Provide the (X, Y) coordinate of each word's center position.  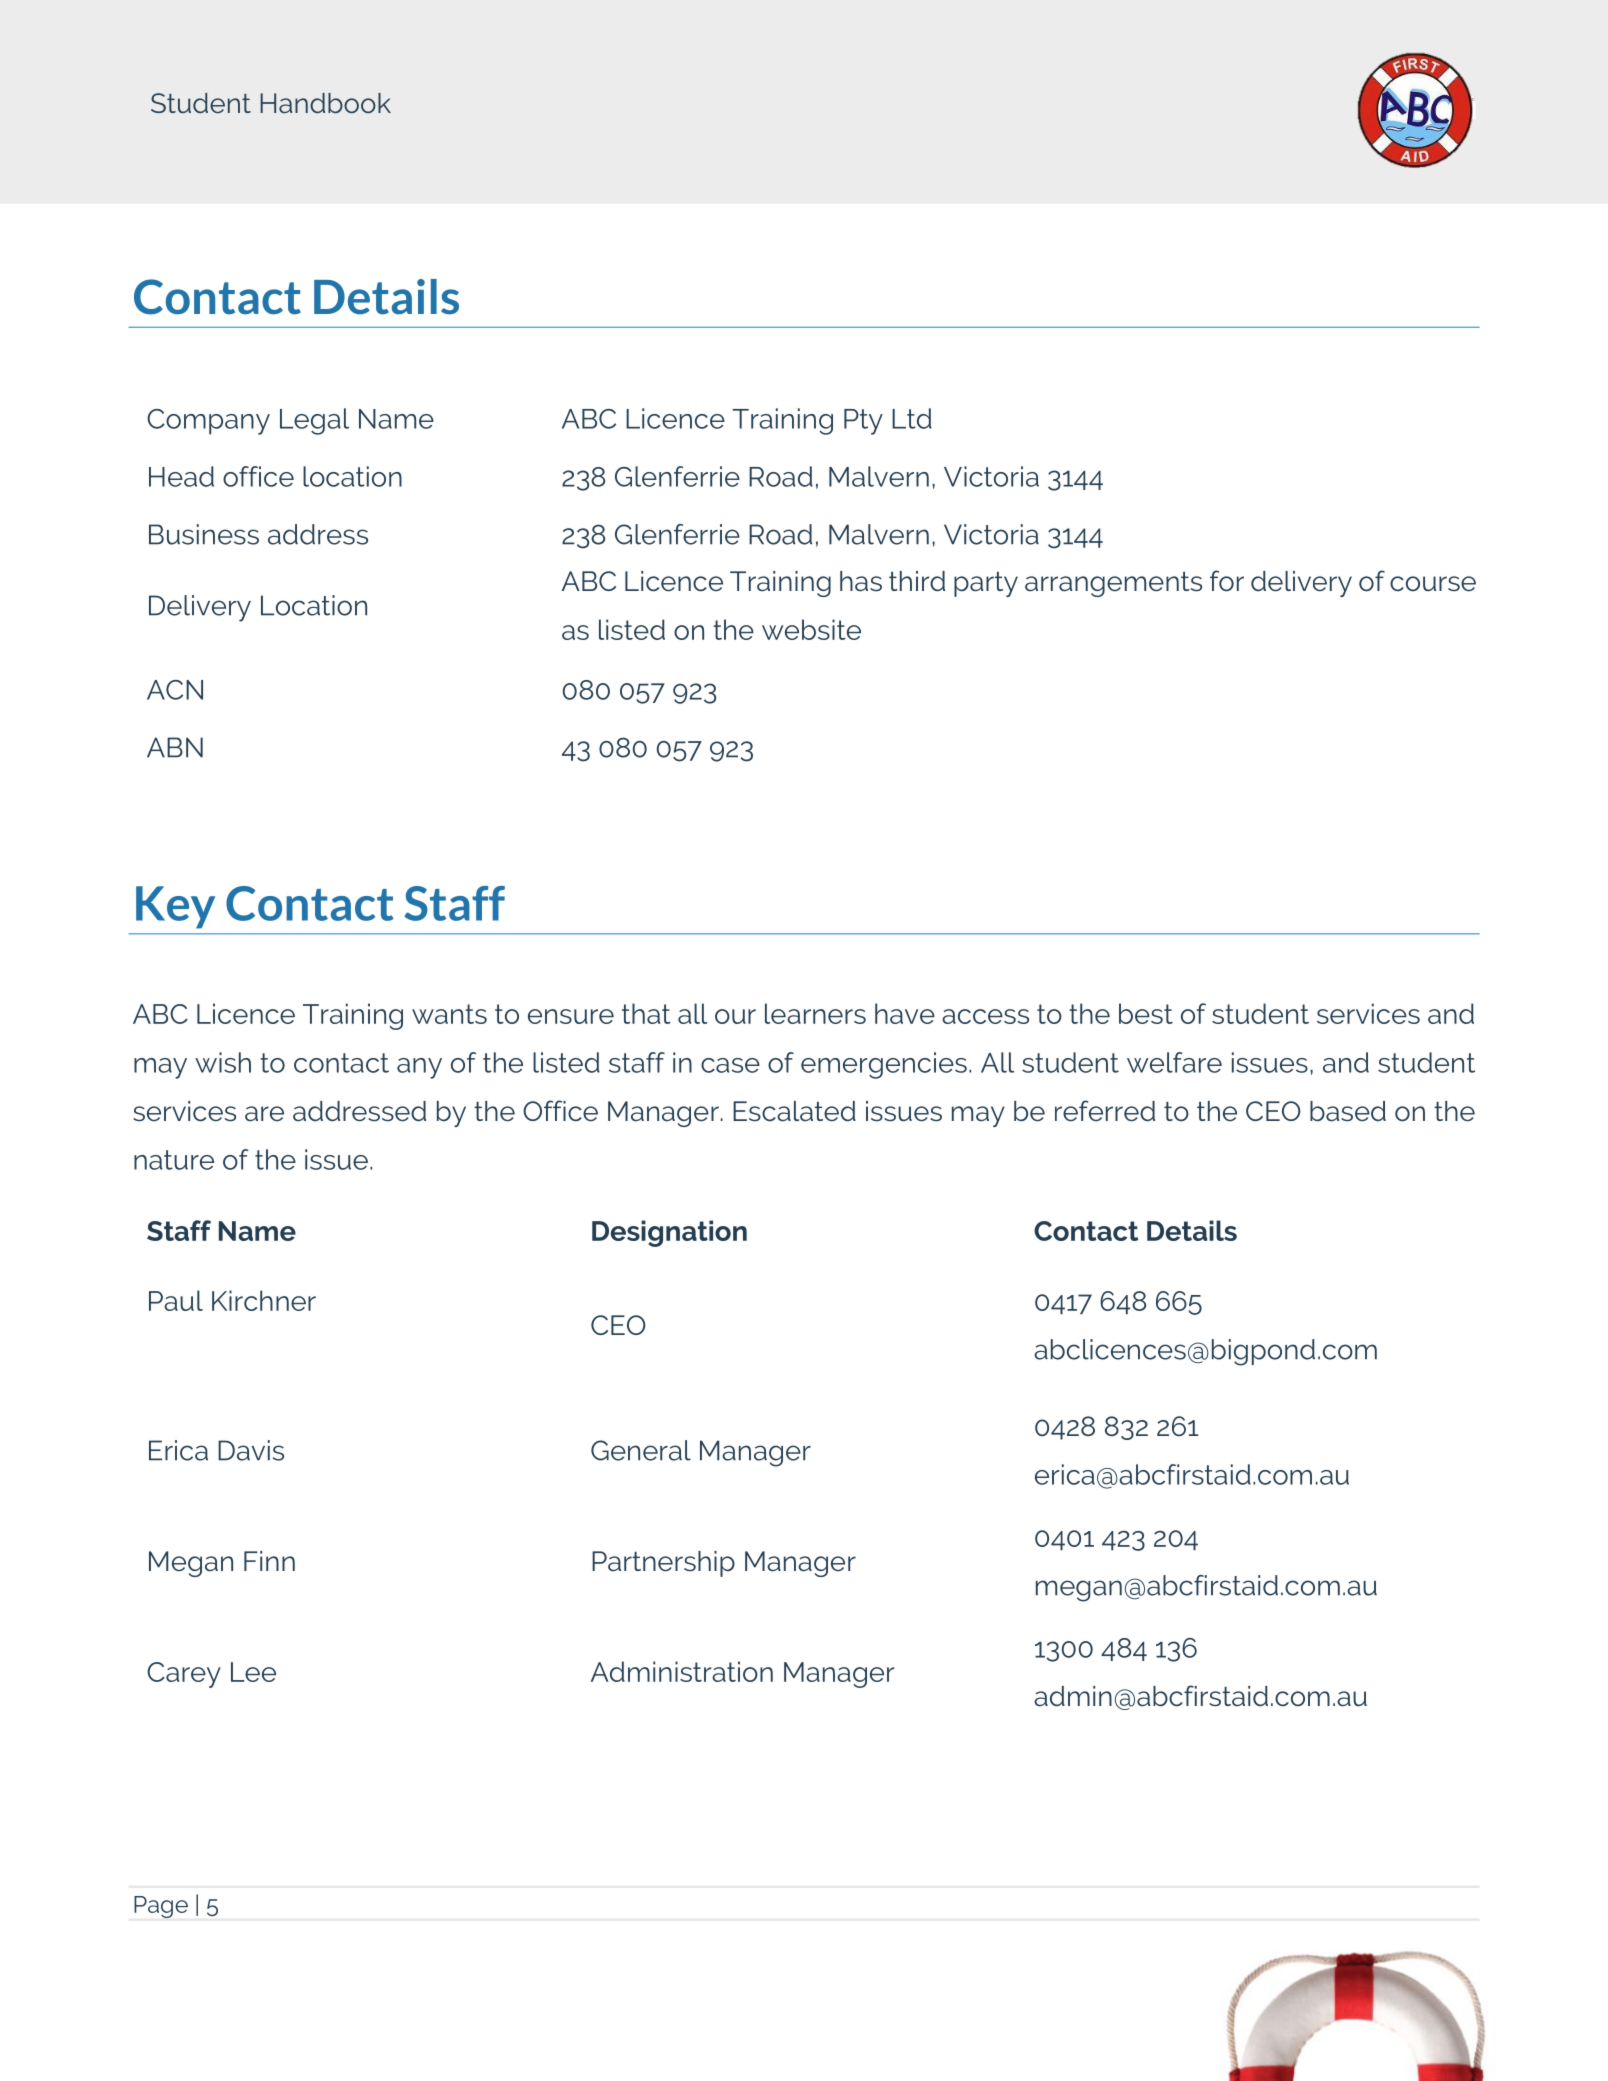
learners (815, 1013)
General (641, 1450)
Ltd (912, 418)
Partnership (663, 1564)
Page (161, 1907)
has (861, 581)
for (1227, 581)
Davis (251, 1450)
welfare (1174, 1062)
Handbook (325, 103)
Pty (863, 422)
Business (204, 534)
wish (223, 1062)
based (1348, 1111)
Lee (253, 1672)
